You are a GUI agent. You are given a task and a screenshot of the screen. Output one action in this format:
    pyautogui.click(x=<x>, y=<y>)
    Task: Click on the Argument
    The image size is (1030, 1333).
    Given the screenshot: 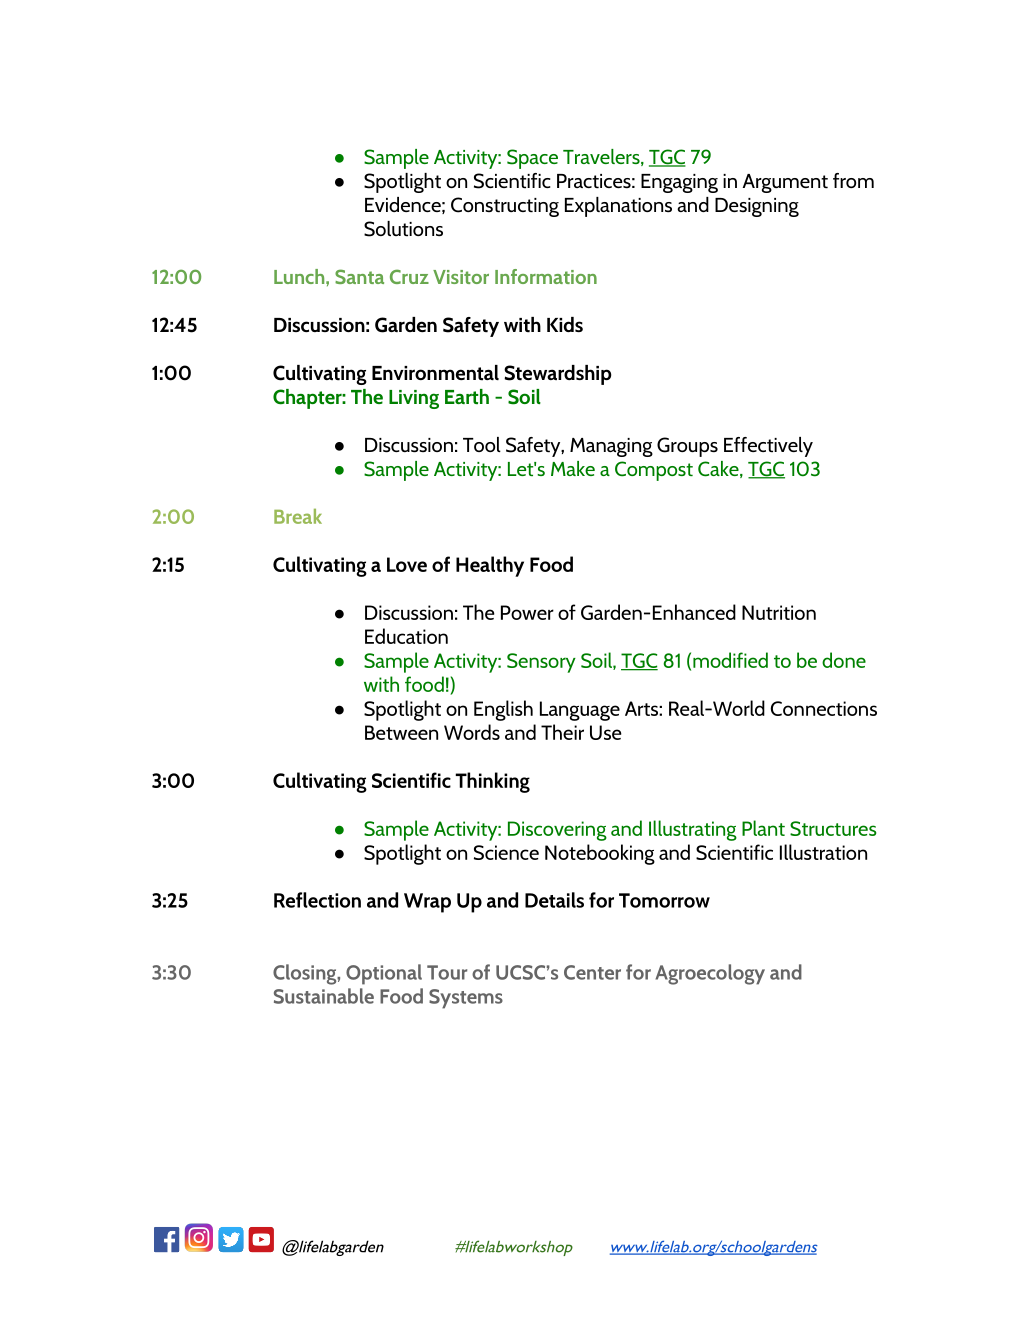 What is the action you would take?
    pyautogui.click(x=785, y=183)
